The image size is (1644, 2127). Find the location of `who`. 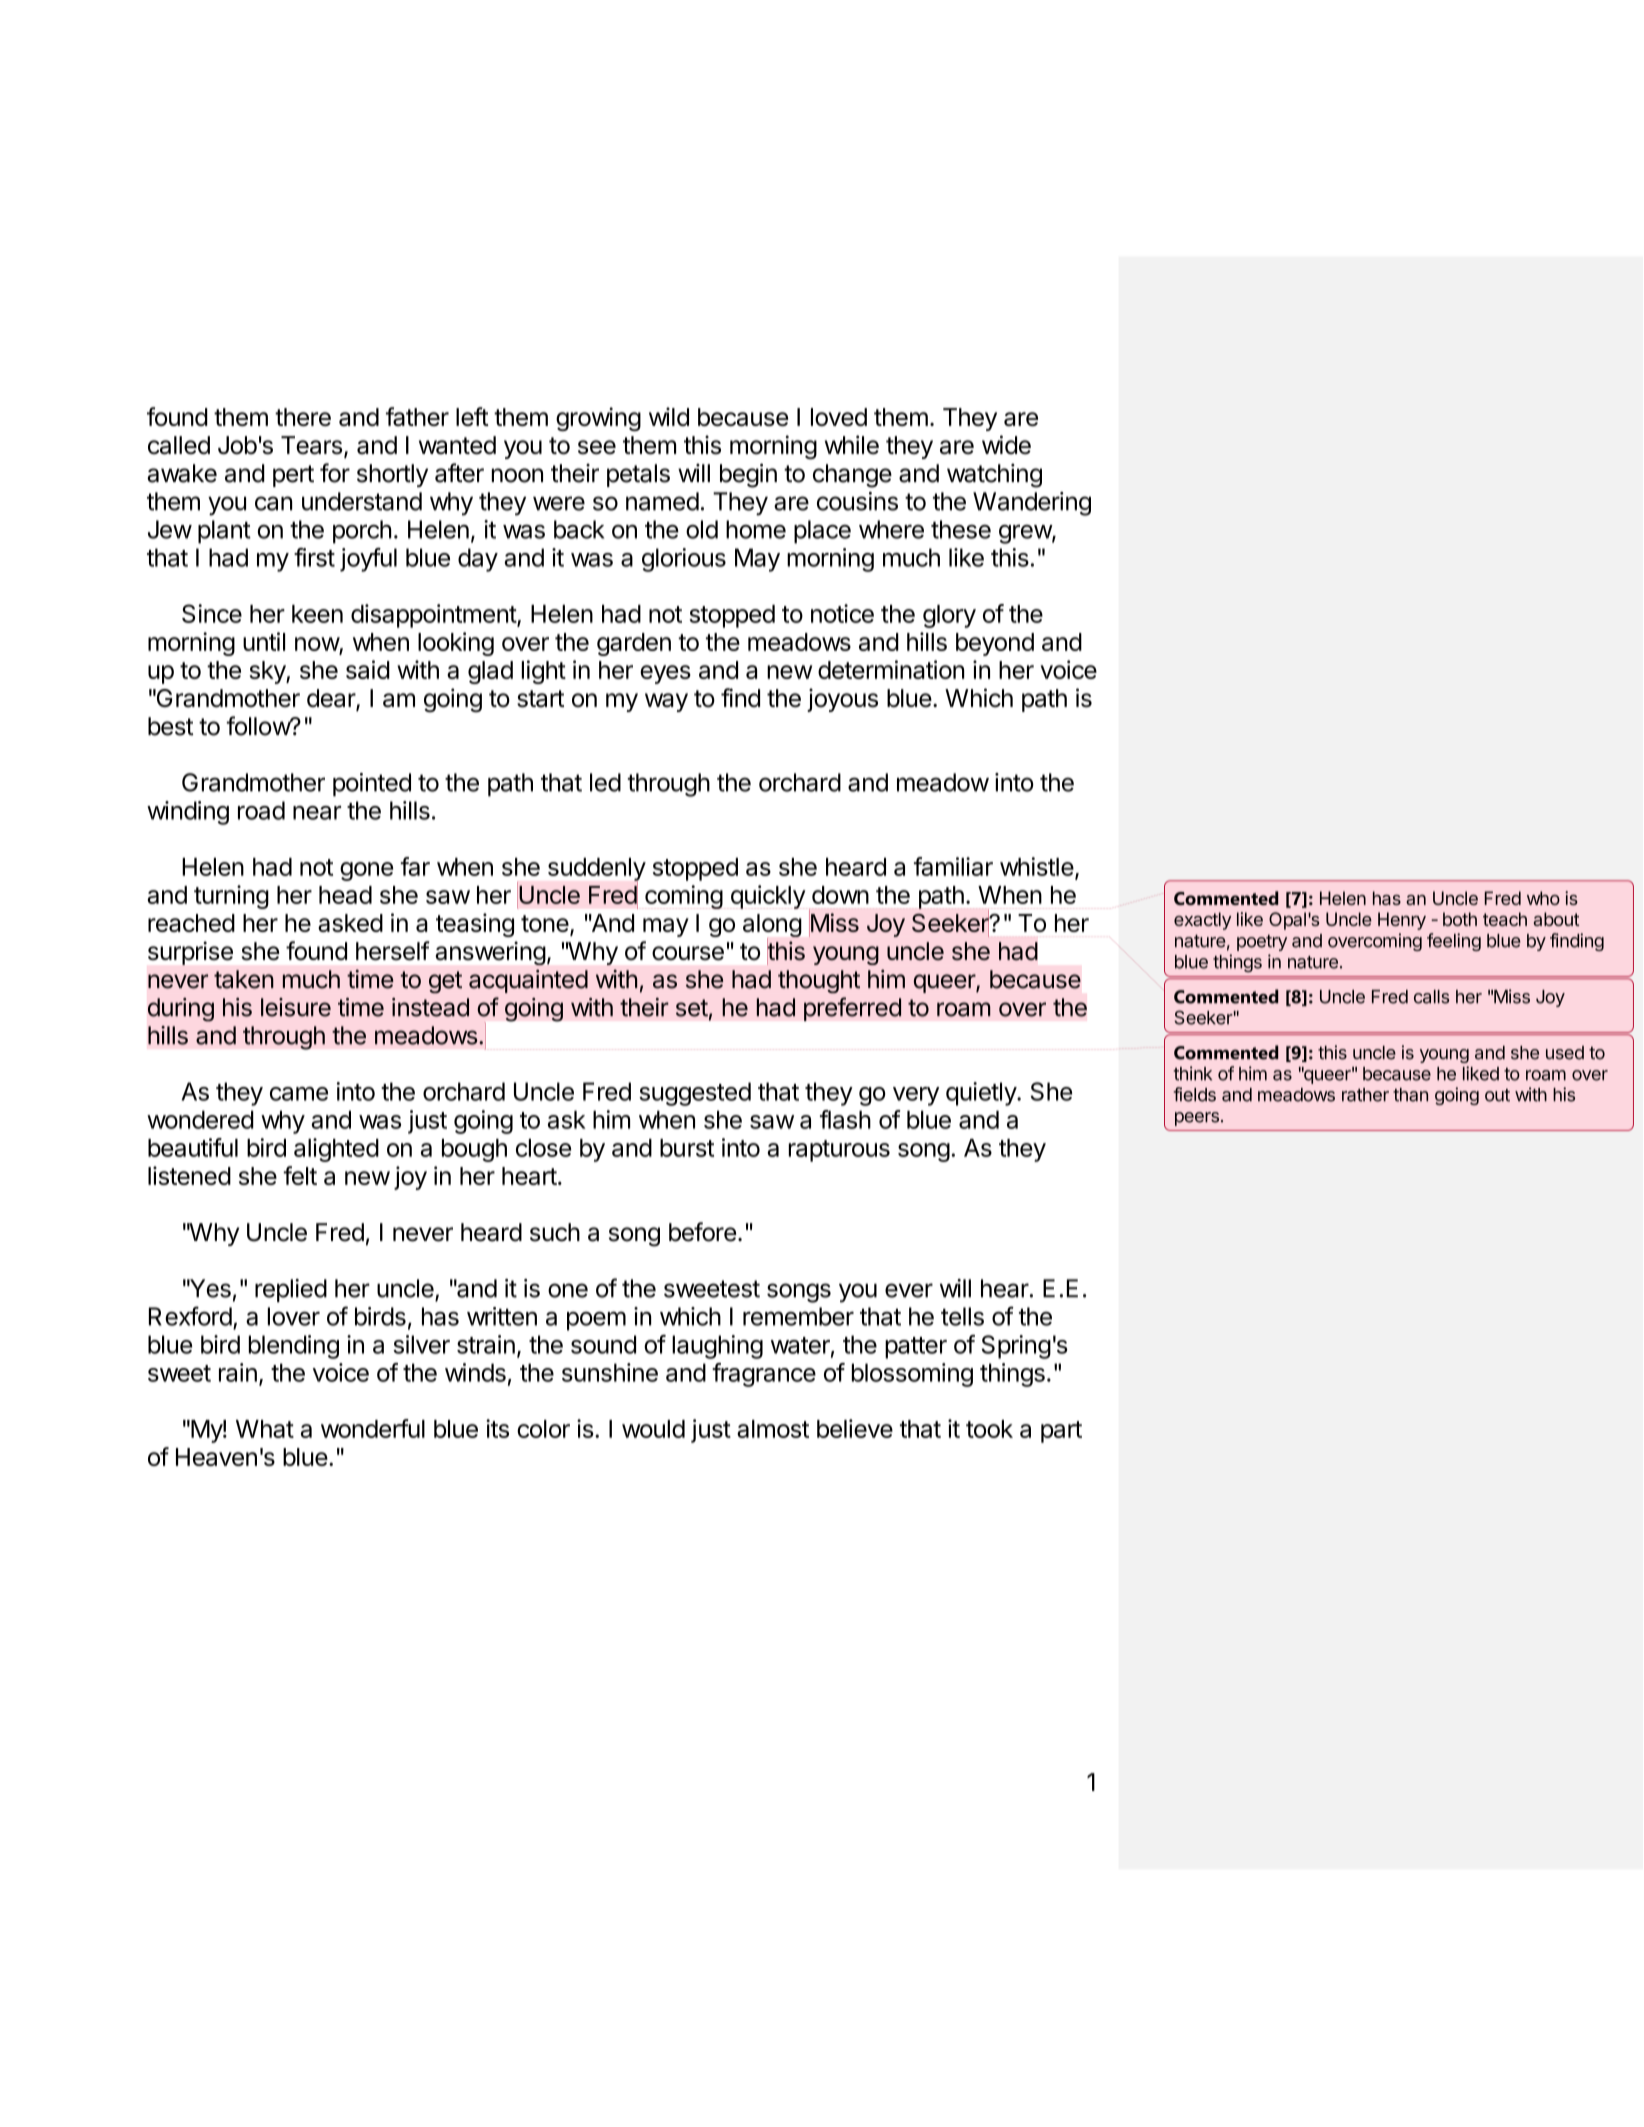

who is located at coordinates (1543, 898).
